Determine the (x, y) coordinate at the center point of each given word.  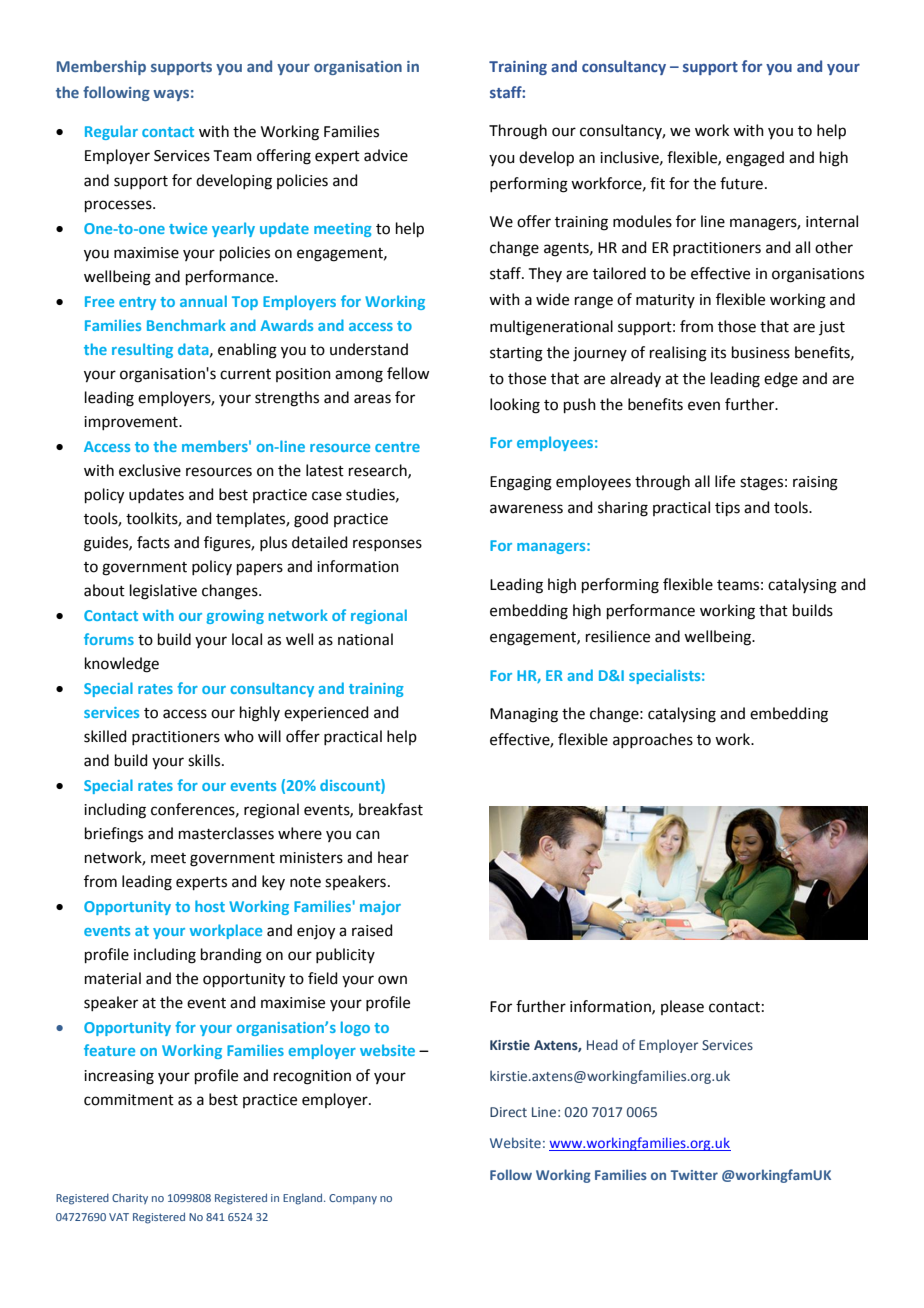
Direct (508, 1112)
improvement (132, 423)
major (380, 908)
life (725, 481)
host (210, 906)
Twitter (694, 1175)
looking (515, 406)
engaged (755, 159)
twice (188, 228)
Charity (130, 1199)
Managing (524, 715)
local (247, 639)
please (682, 1007)
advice (386, 155)
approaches (653, 740)
